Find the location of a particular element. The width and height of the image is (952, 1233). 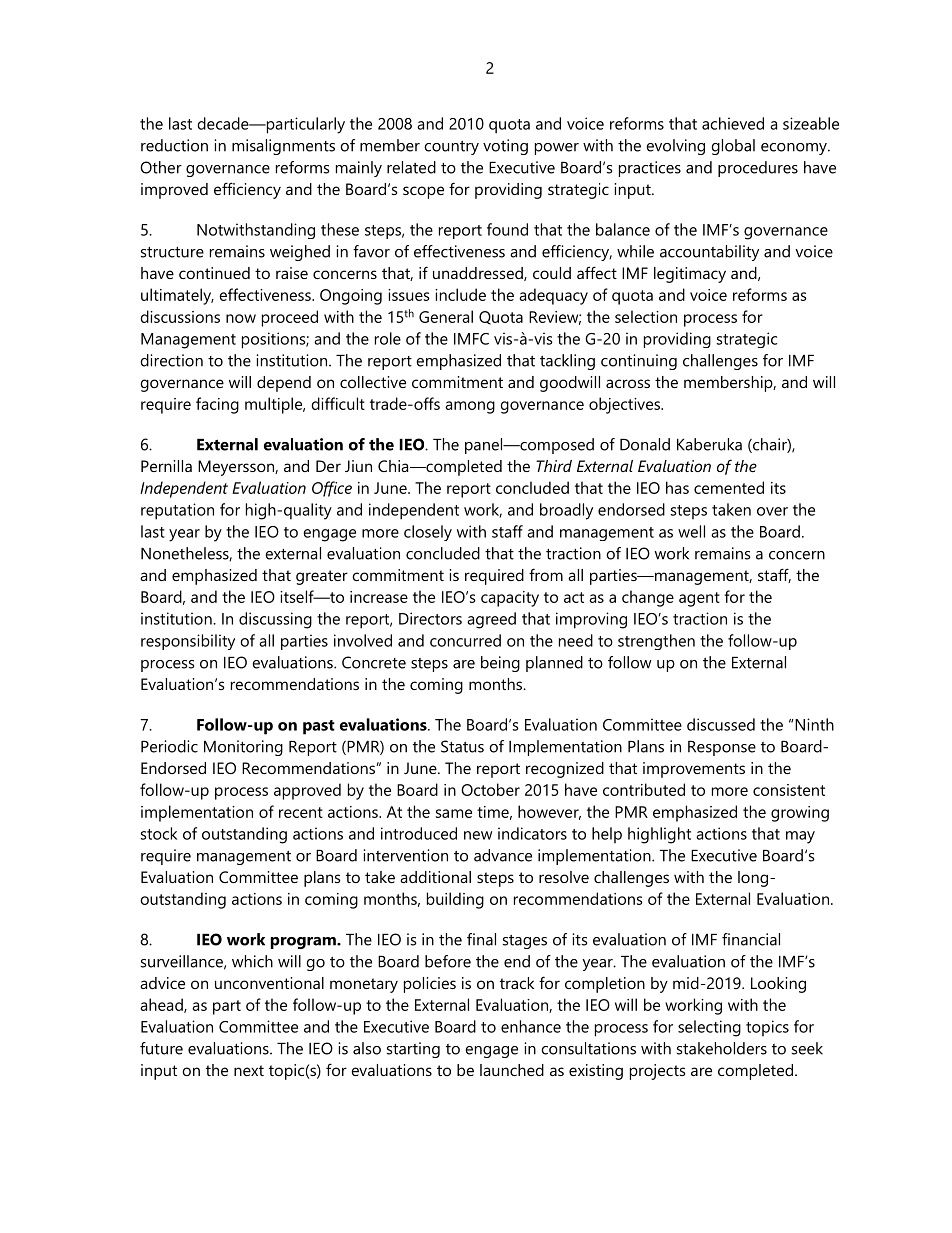

next is located at coordinates (249, 1070).
